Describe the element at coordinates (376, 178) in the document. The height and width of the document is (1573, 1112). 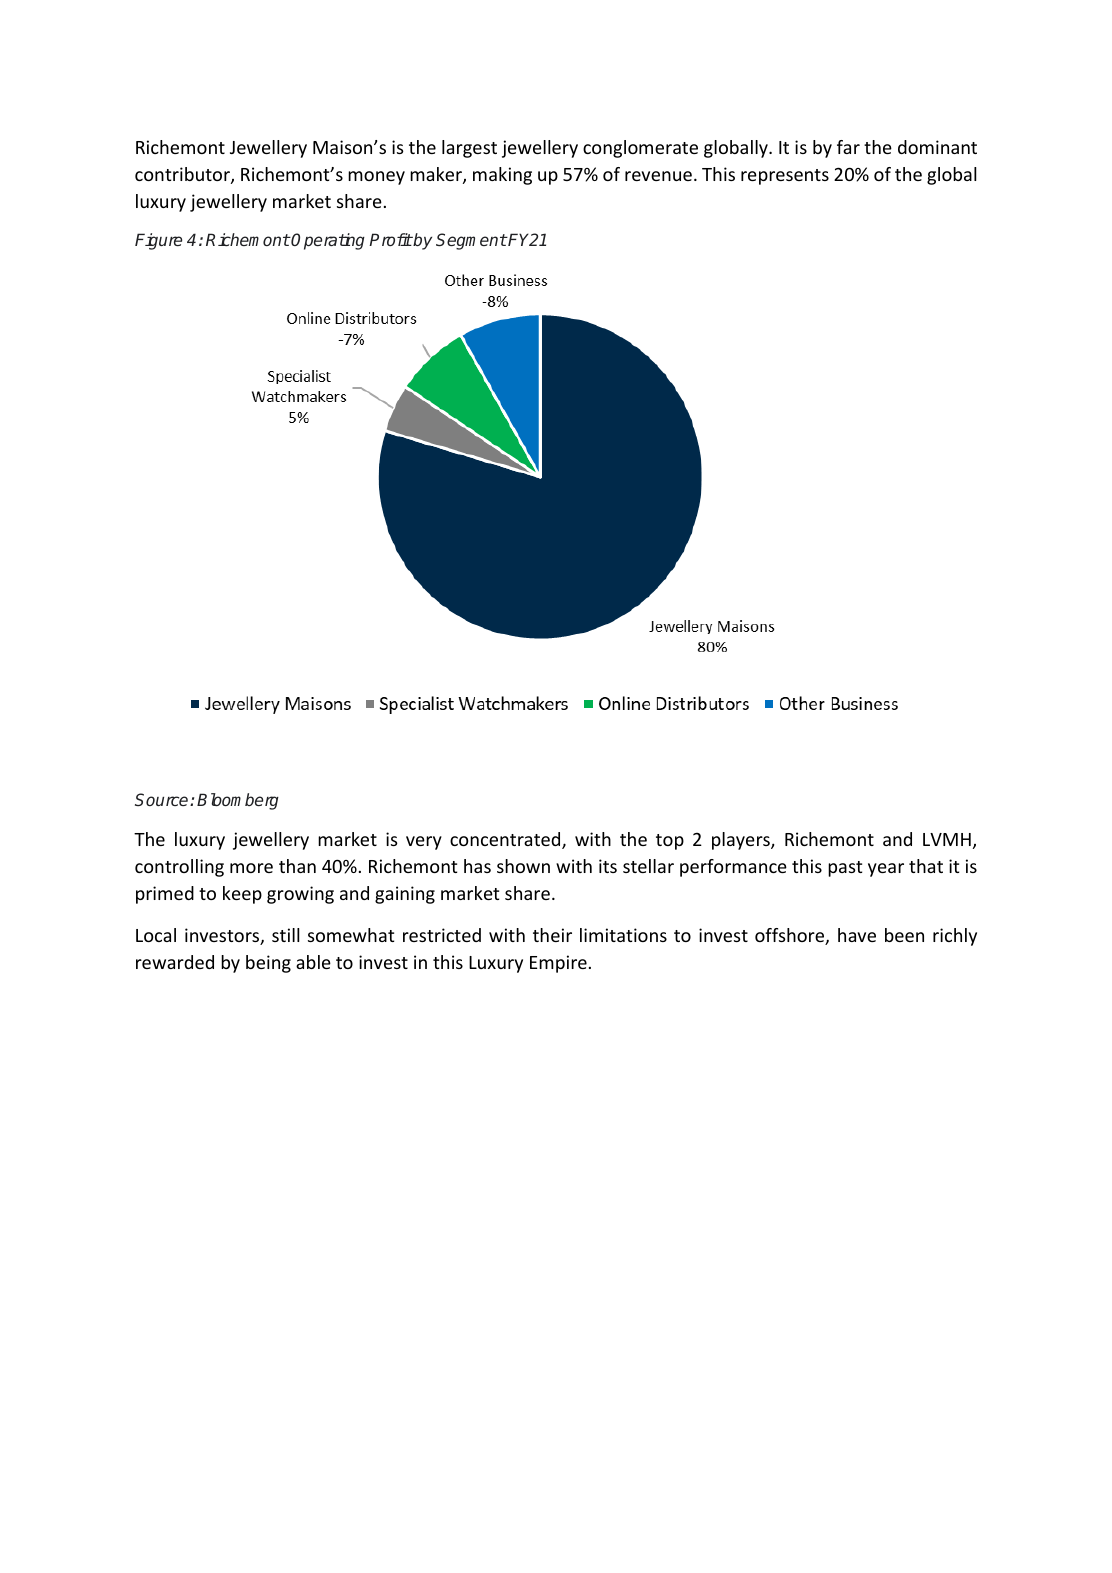
I see `money` at that location.
